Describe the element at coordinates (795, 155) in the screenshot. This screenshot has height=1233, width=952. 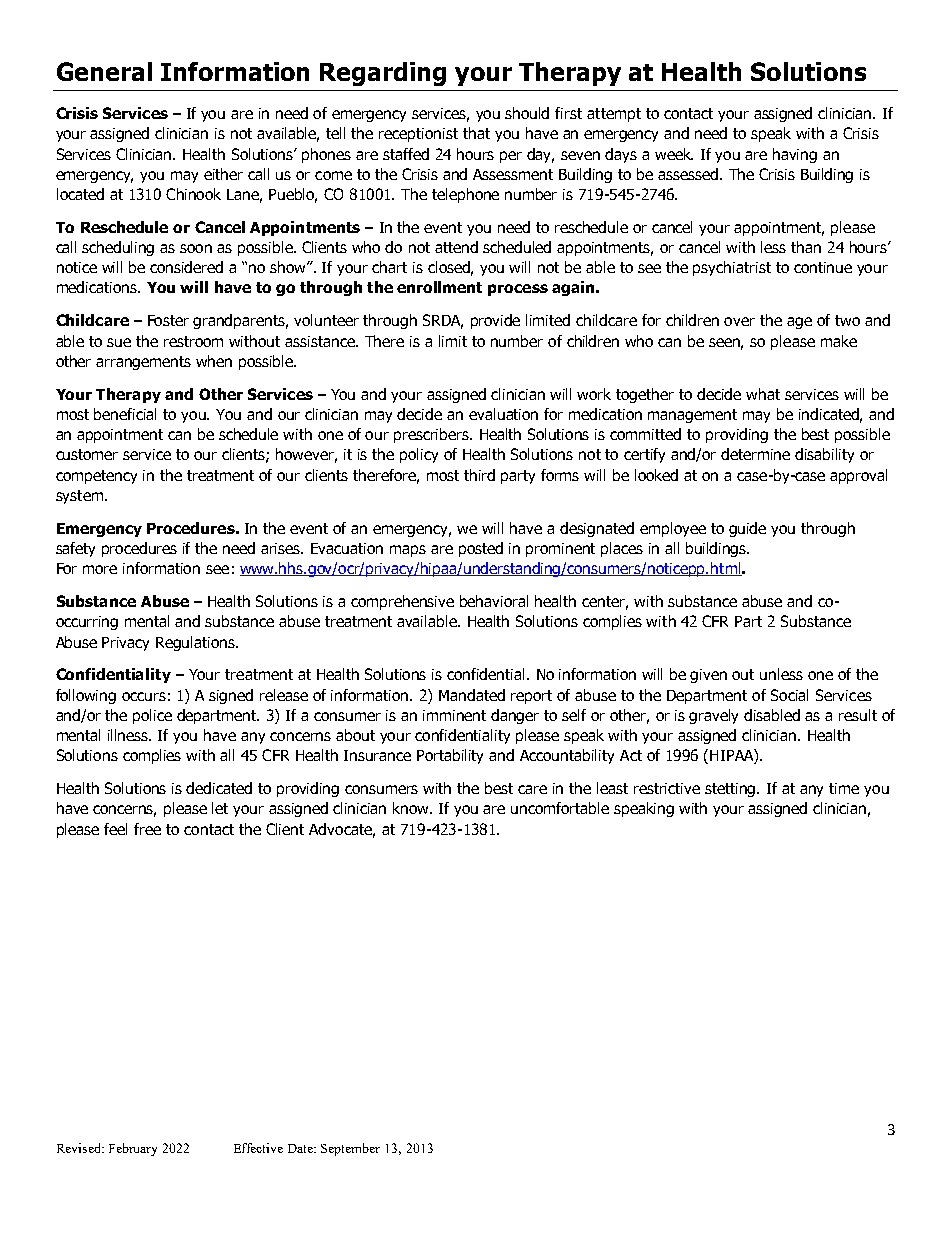
I see `having` at that location.
